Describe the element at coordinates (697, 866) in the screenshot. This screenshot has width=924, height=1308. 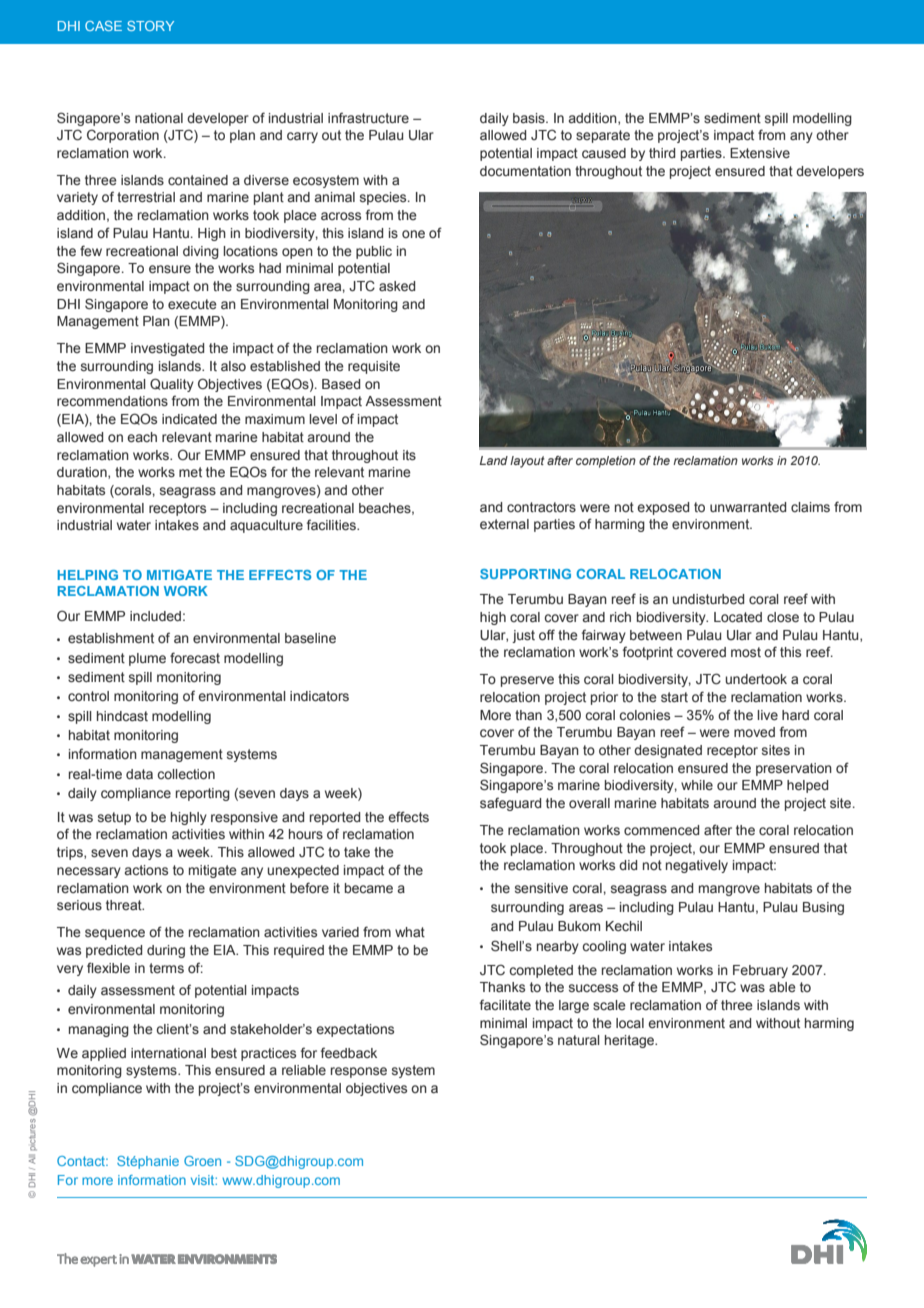
I see `negatively` at that location.
